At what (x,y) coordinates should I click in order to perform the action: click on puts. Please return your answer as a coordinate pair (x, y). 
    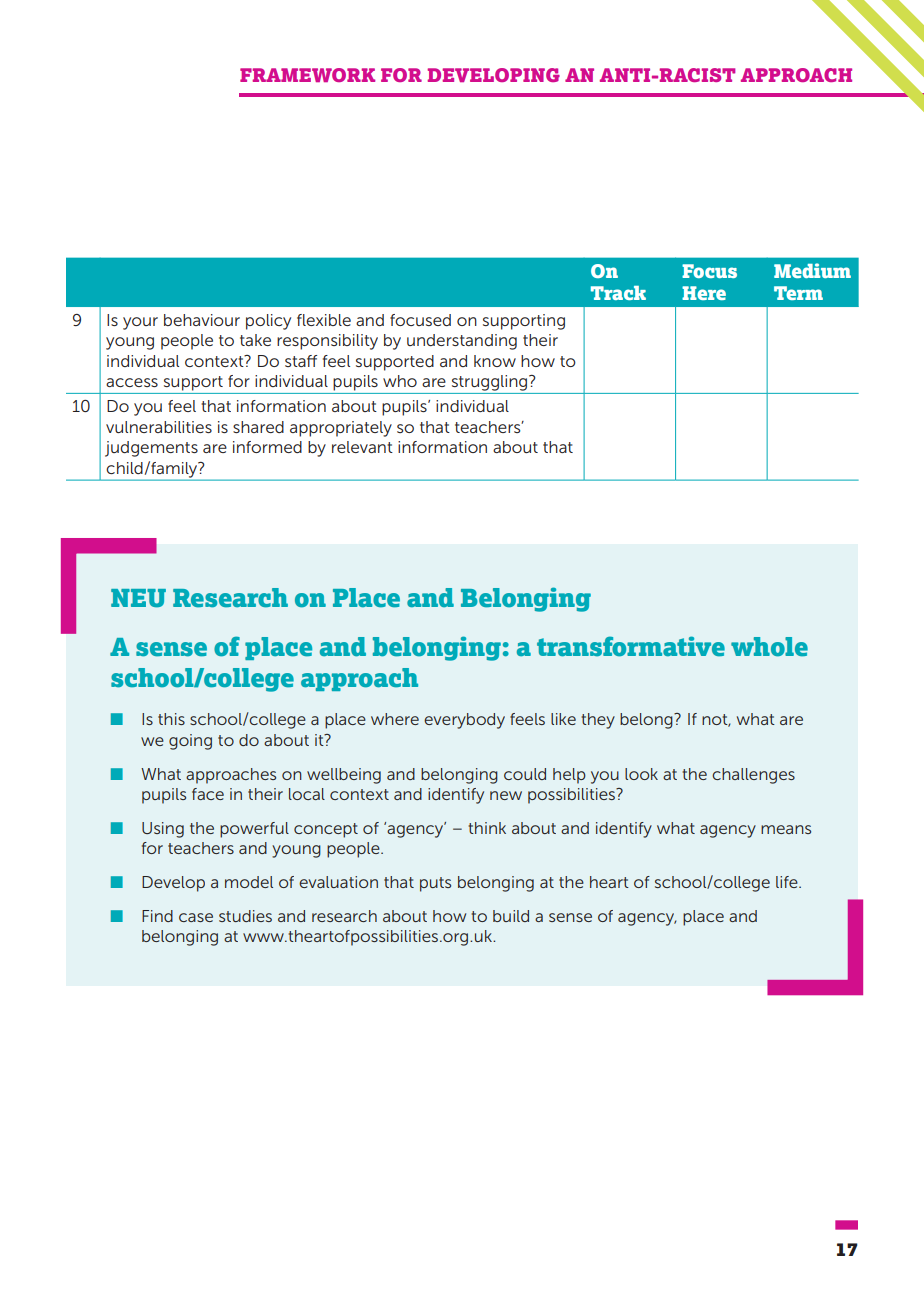
    Looking at the image, I should click on (435, 884).
